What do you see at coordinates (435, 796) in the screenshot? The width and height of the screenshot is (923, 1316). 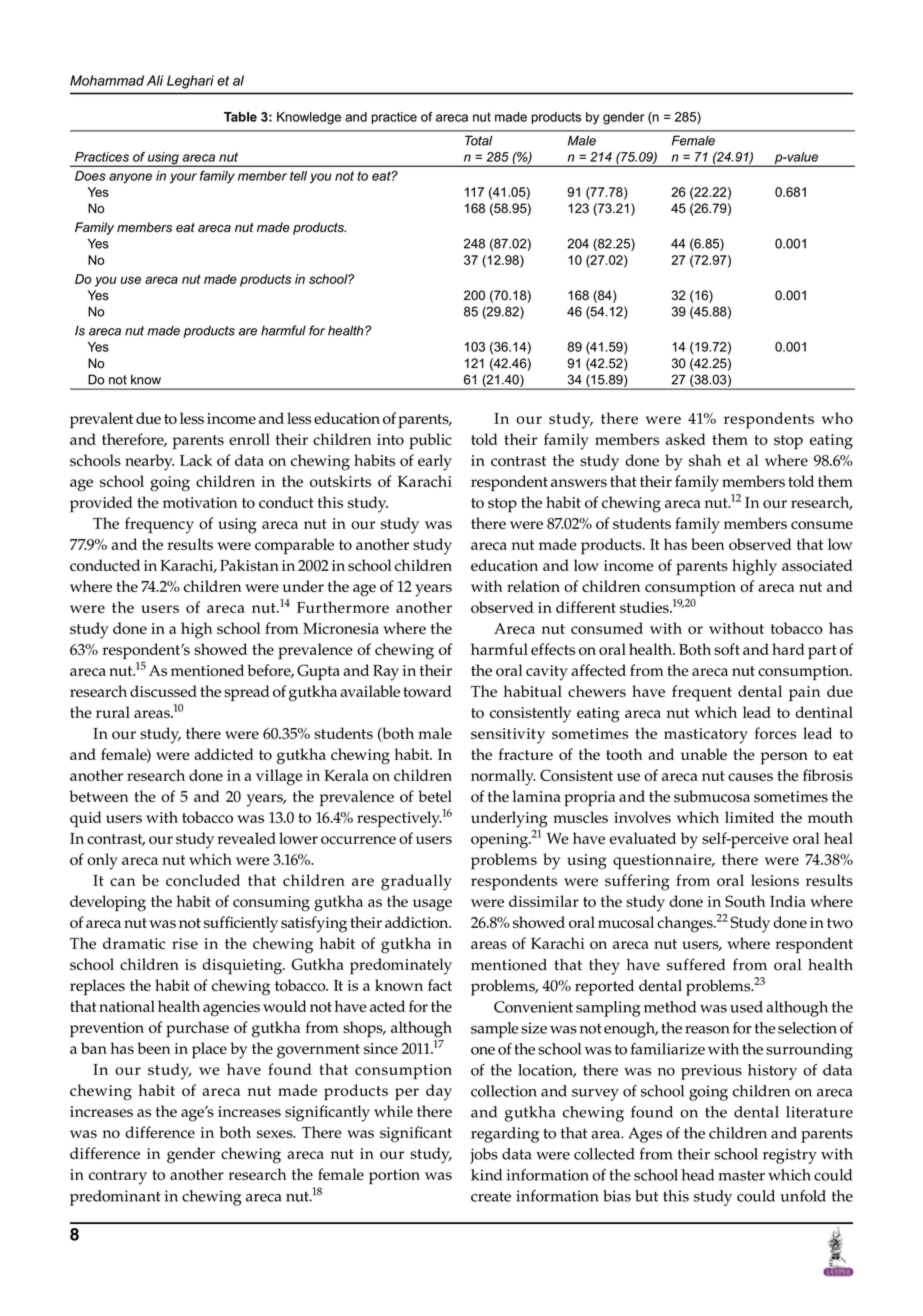 I see `betel` at bounding box center [435, 796].
